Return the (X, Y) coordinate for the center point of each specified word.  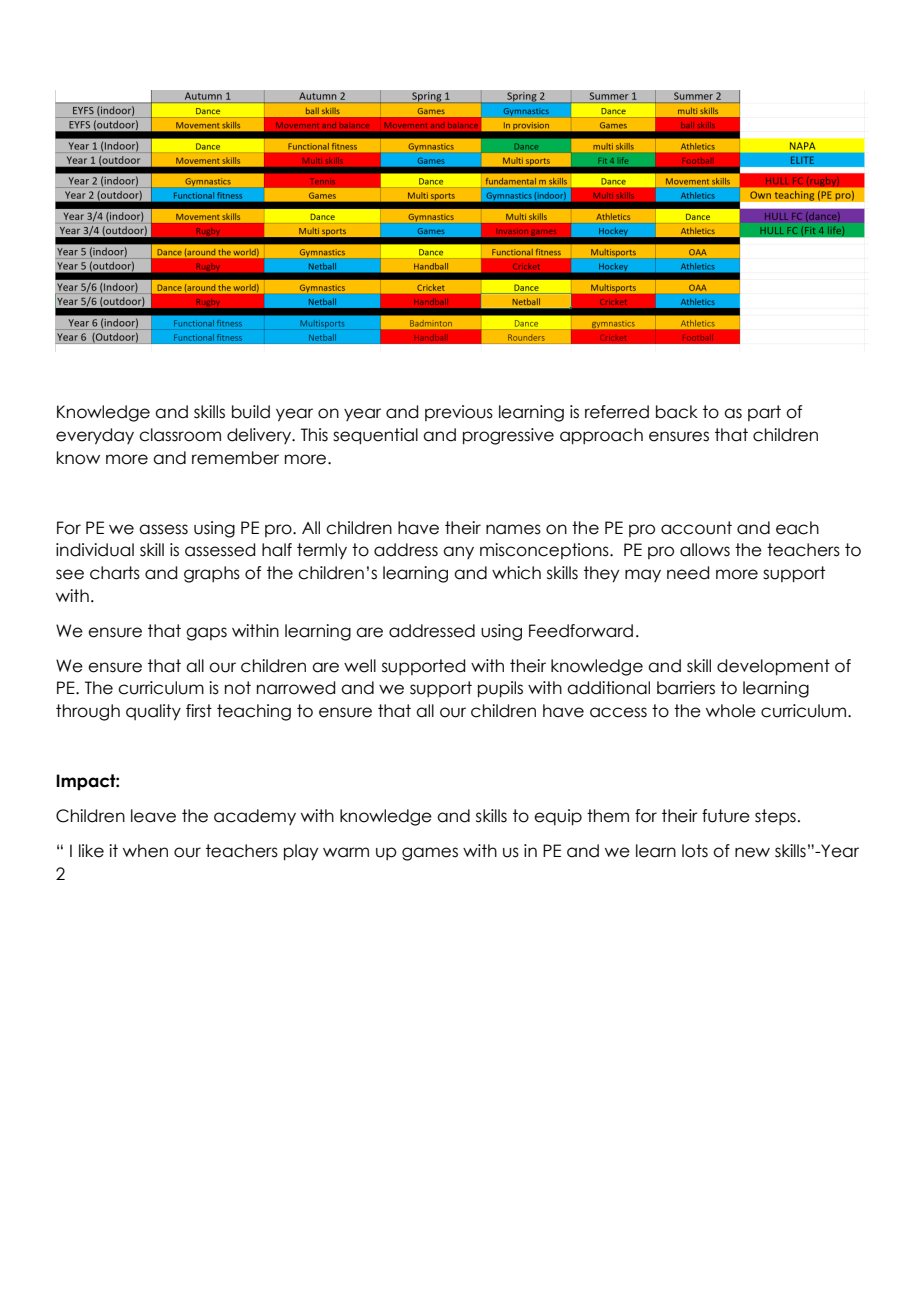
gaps (206, 634)
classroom (180, 435)
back (677, 412)
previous (459, 413)
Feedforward (581, 631)
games (430, 854)
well (360, 666)
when (145, 851)
